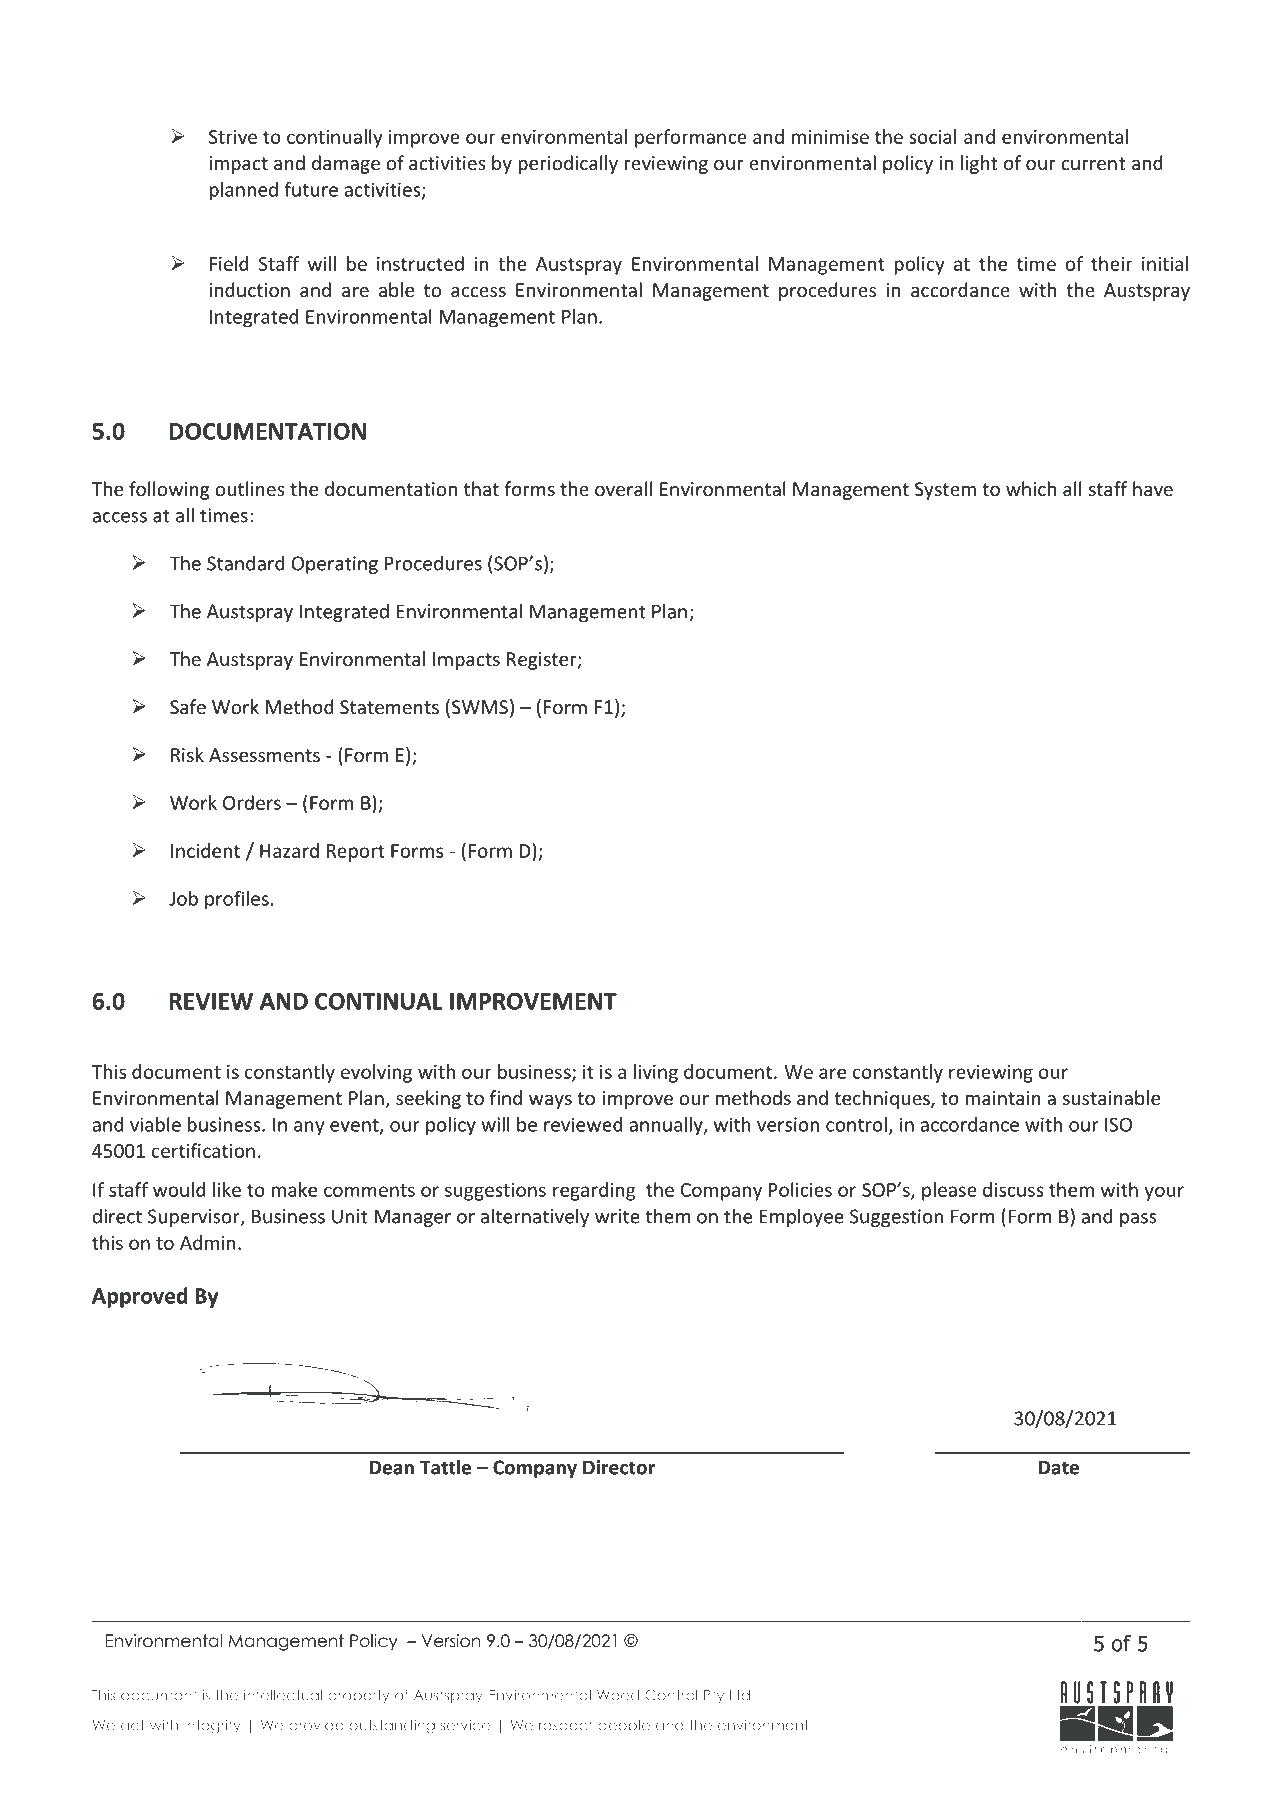  Describe the element at coordinates (389, 707) in the image. I see `Statements` at that location.
